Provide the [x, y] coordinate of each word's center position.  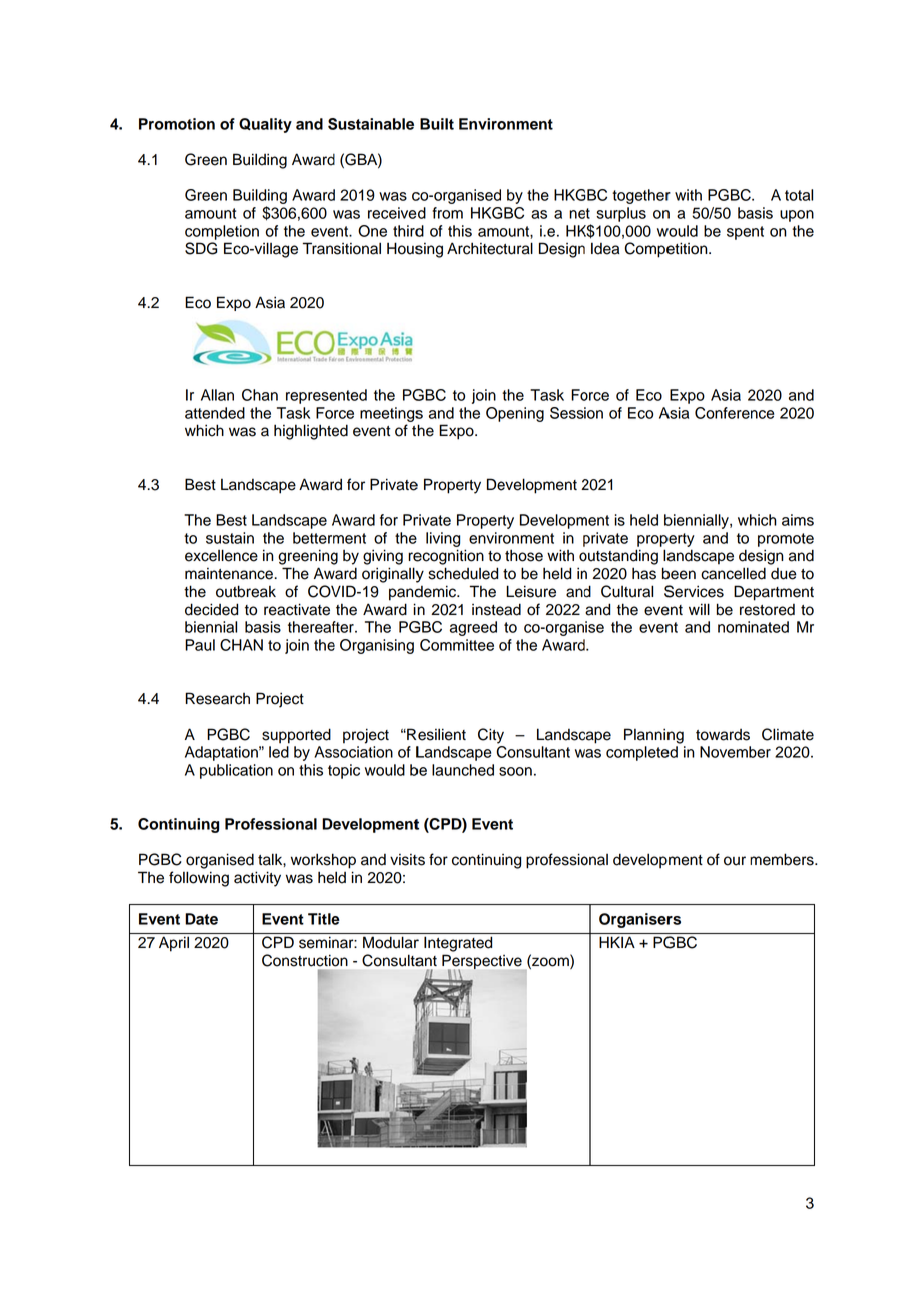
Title [324, 919]
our [735, 861]
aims [798, 520]
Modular [391, 942]
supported [296, 736]
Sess [567, 413]
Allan [217, 395]
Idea [605, 248]
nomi [734, 627]
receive [392, 213]
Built [437, 124]
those [524, 555]
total [799, 195]
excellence [221, 555]
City [491, 736]
